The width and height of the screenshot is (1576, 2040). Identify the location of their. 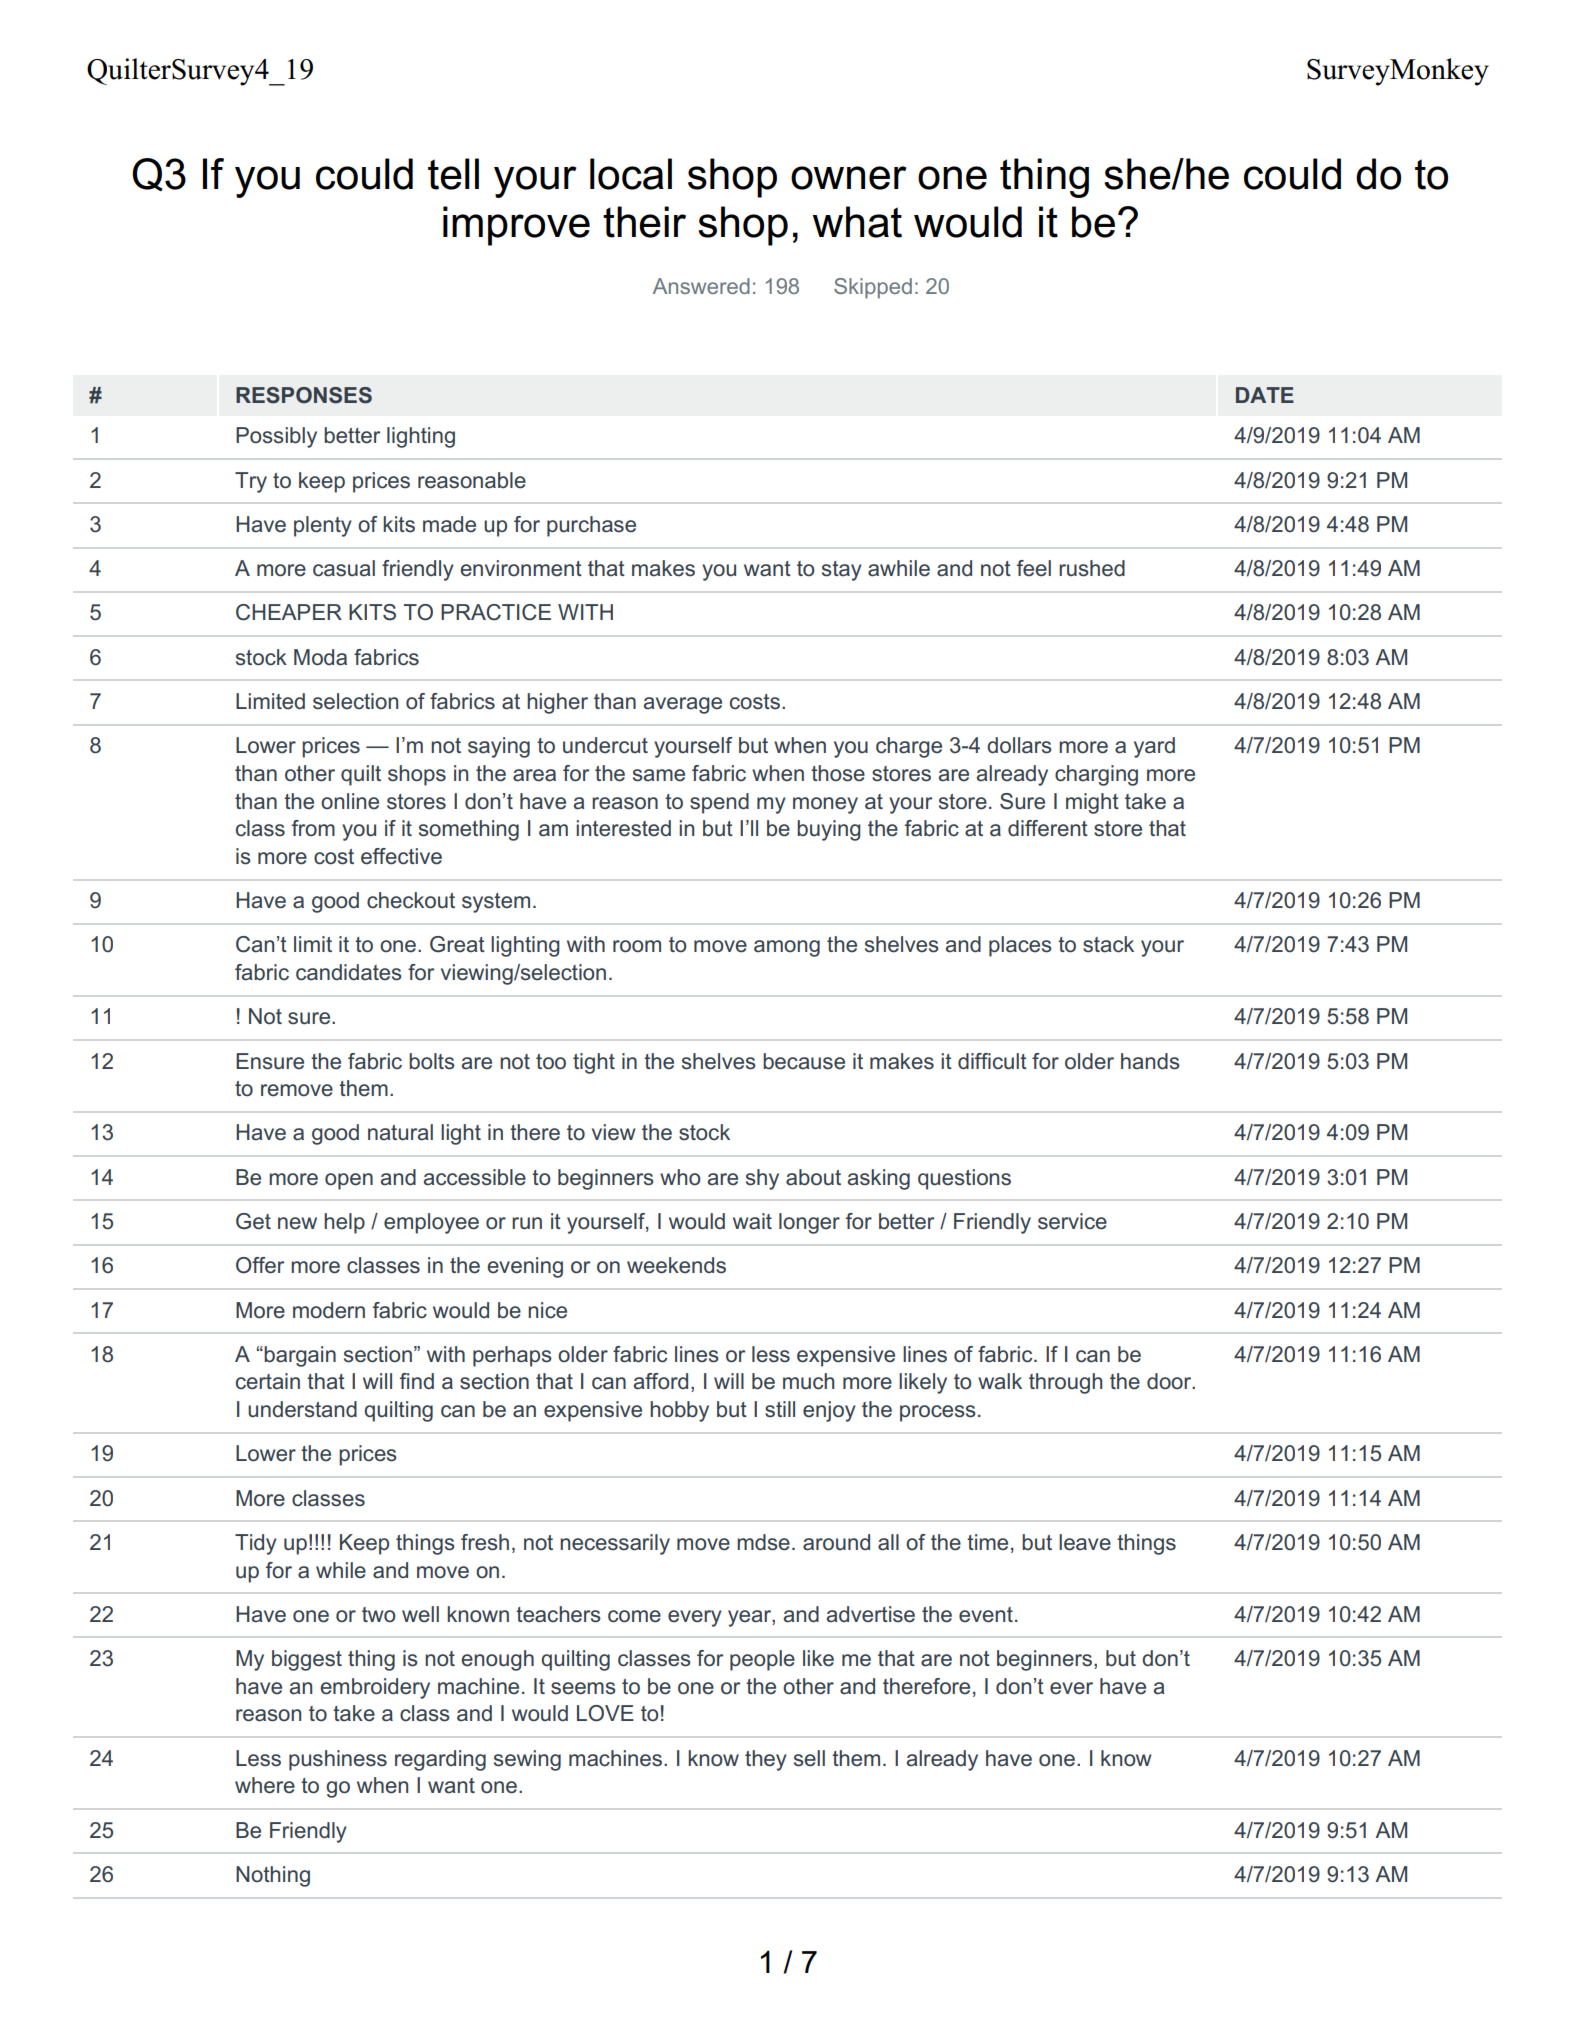
(644, 222).
